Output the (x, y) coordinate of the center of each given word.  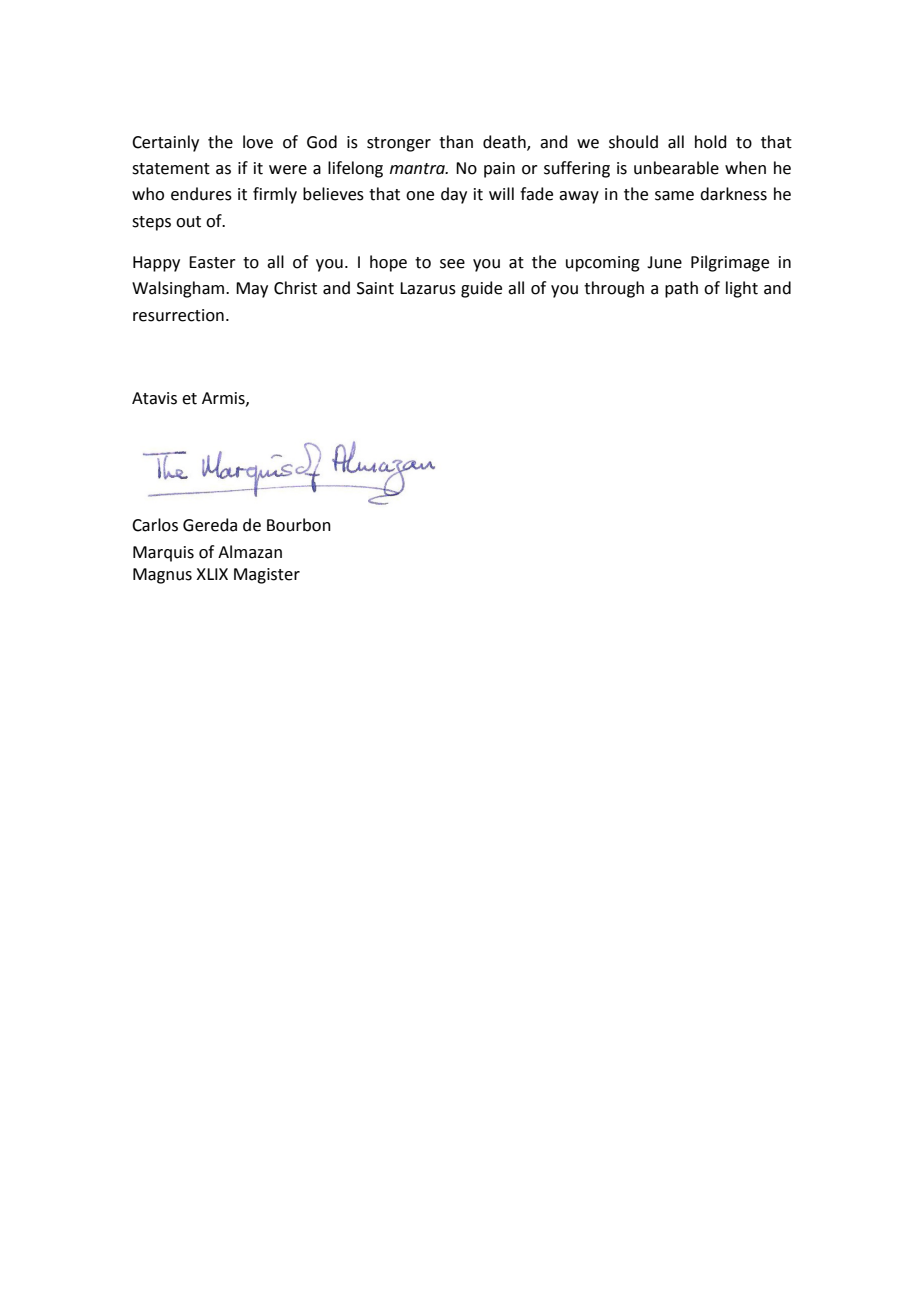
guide (481, 289)
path (681, 289)
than (456, 142)
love (258, 142)
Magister (267, 576)
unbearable (676, 168)
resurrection (178, 315)
